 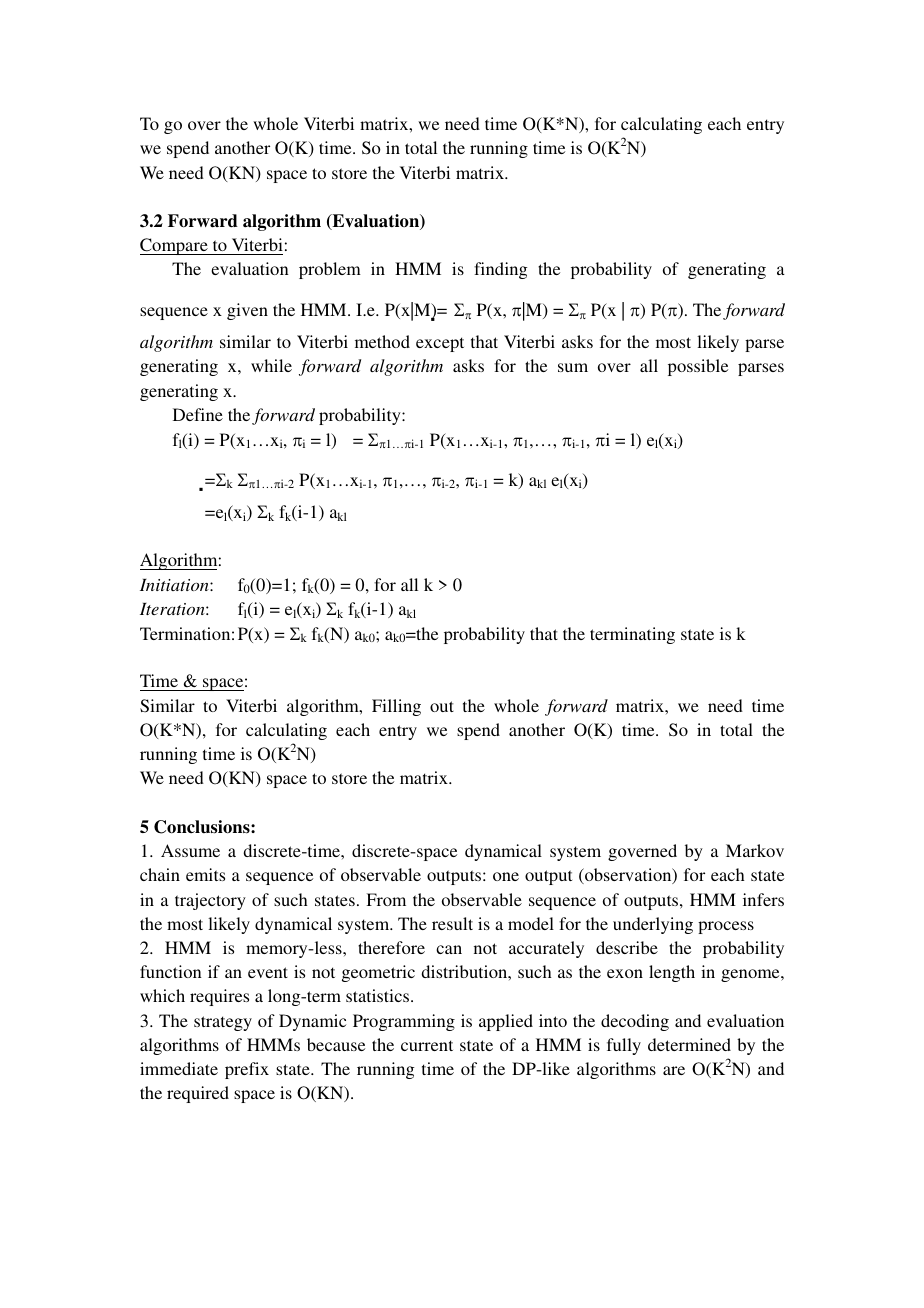 What do you see at coordinates (506, 876) in the screenshot?
I see `one` at bounding box center [506, 876].
